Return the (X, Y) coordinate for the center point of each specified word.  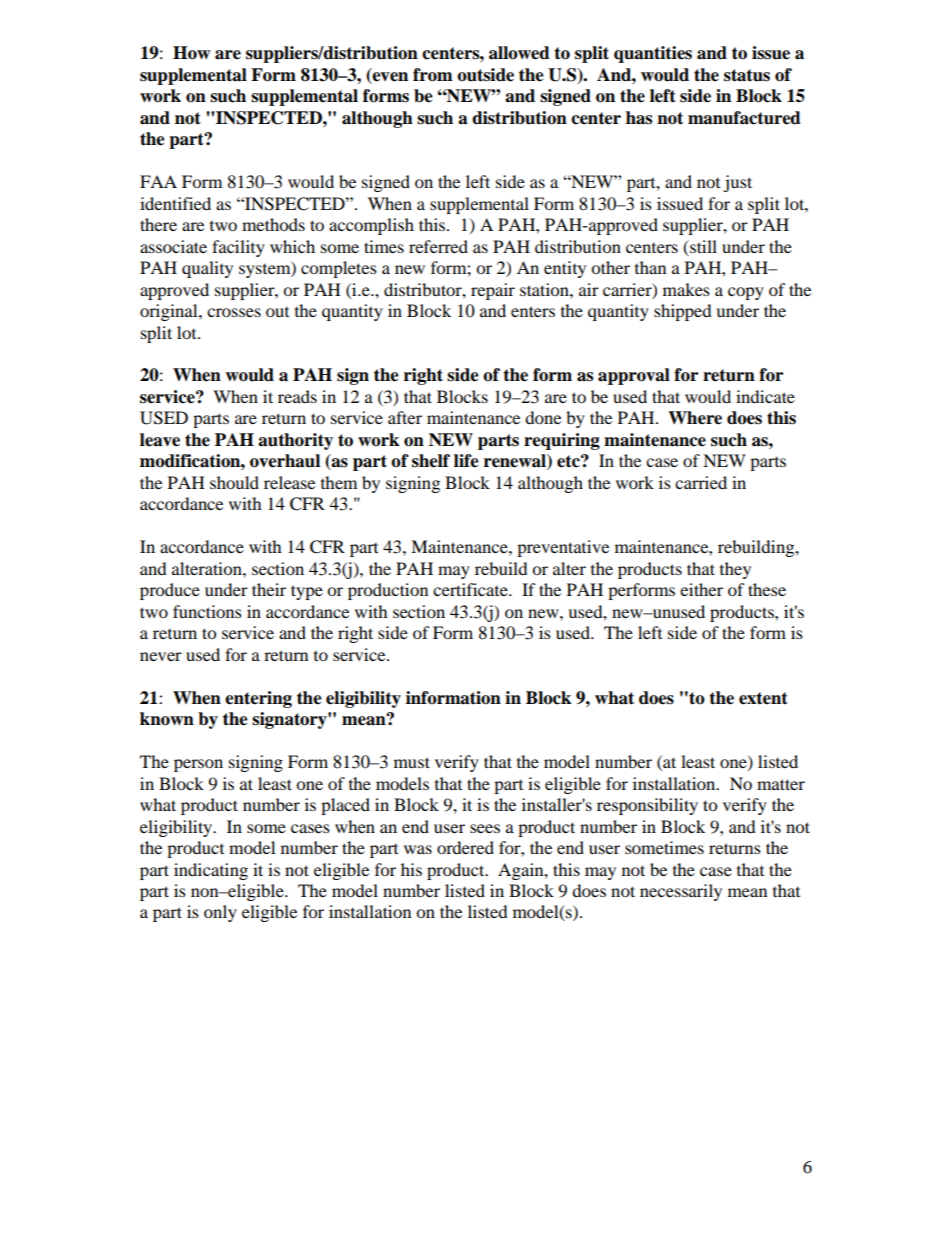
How (191, 53)
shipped (683, 312)
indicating (211, 871)
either (701, 589)
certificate (471, 589)
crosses (234, 312)
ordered (465, 847)
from (433, 75)
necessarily (681, 892)
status (747, 75)
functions (207, 611)
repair (493, 291)
